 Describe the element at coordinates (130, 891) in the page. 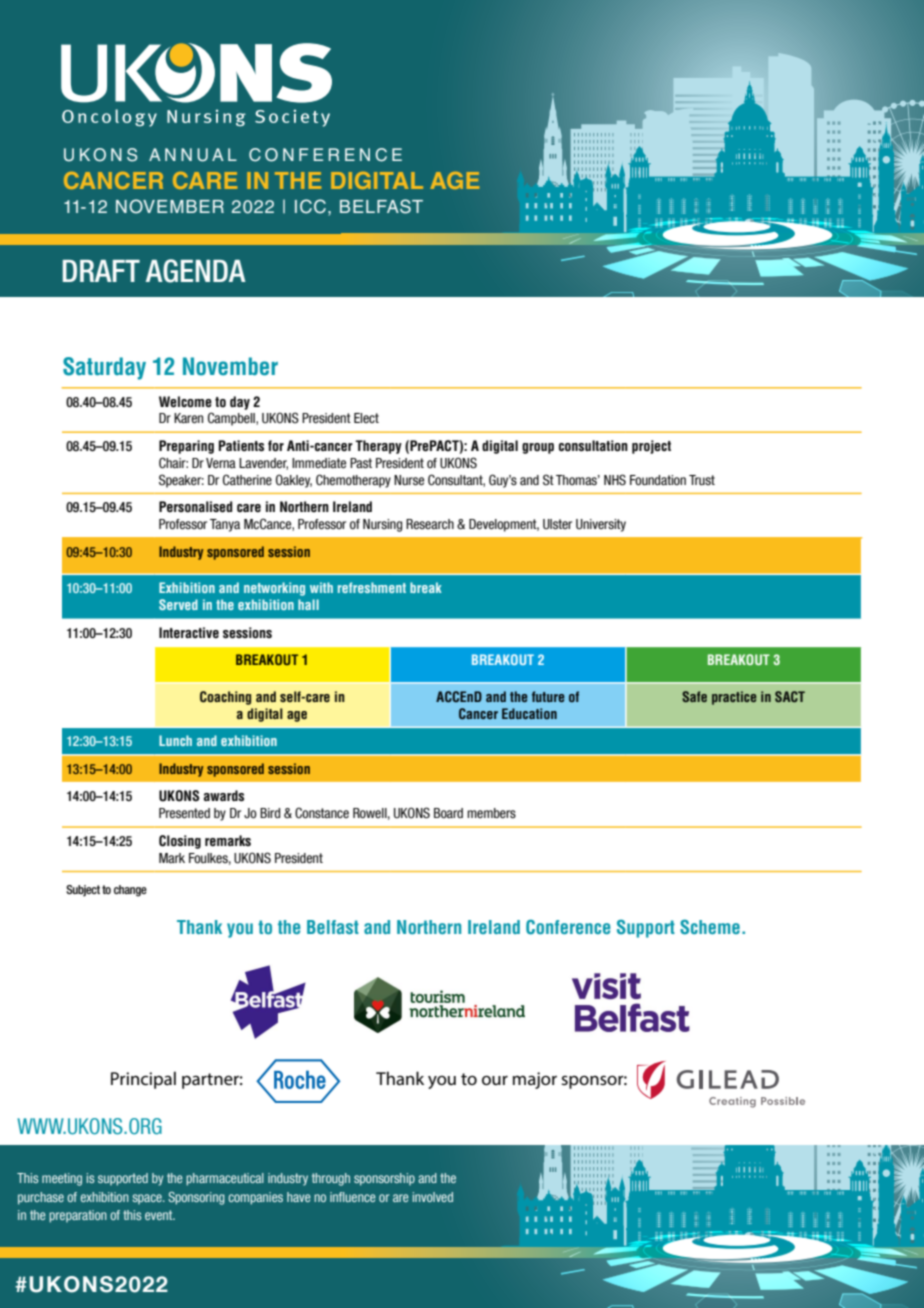

I see `change` at that location.
